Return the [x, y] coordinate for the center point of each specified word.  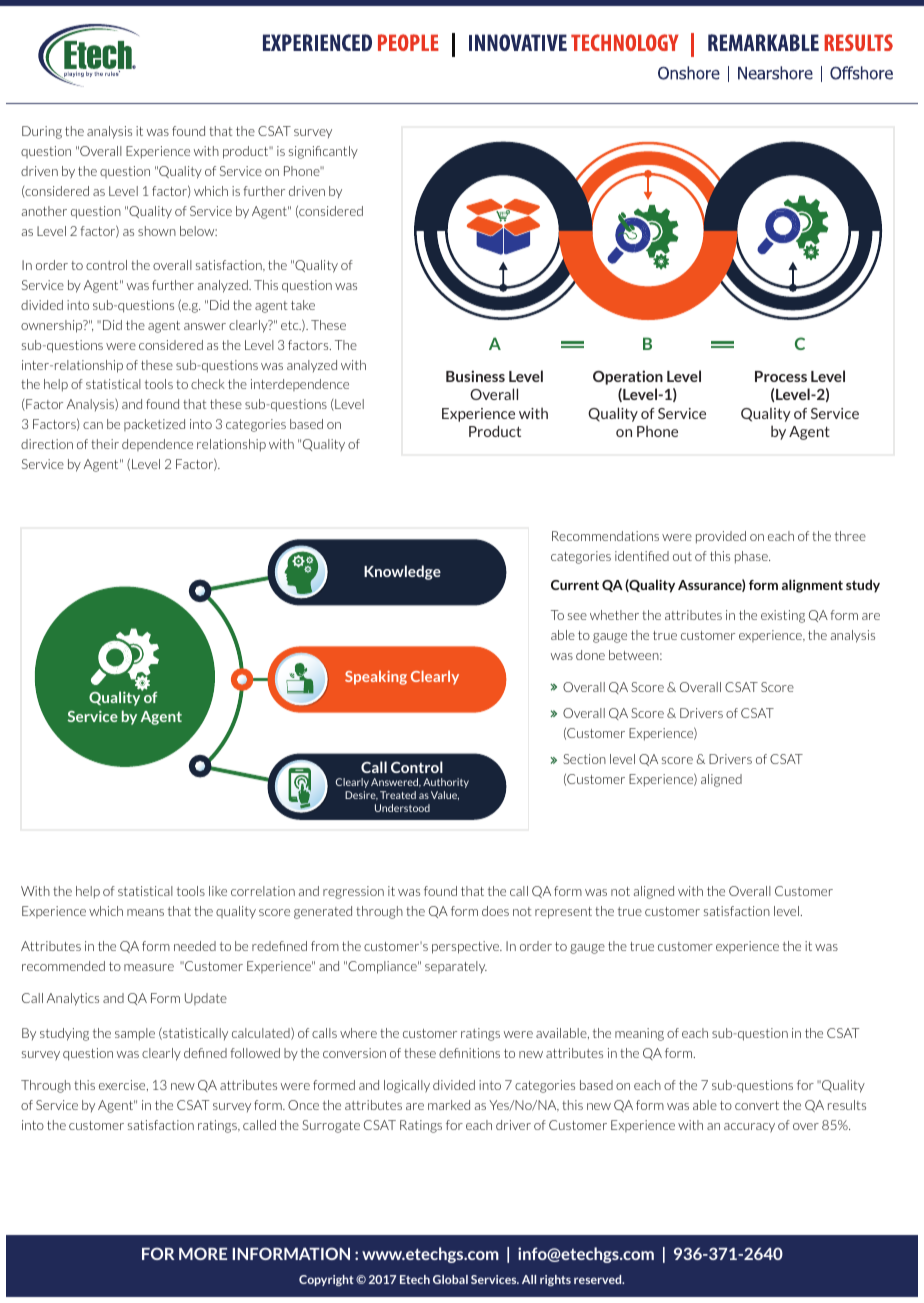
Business [475, 376]
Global [450, 1279]
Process [781, 376]
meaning [639, 1034]
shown [157, 231]
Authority [446, 783]
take [303, 305]
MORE [203, 1253]
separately [456, 967]
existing [783, 616]
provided [721, 537]
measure [149, 967]
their [105, 444]
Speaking [376, 677]
